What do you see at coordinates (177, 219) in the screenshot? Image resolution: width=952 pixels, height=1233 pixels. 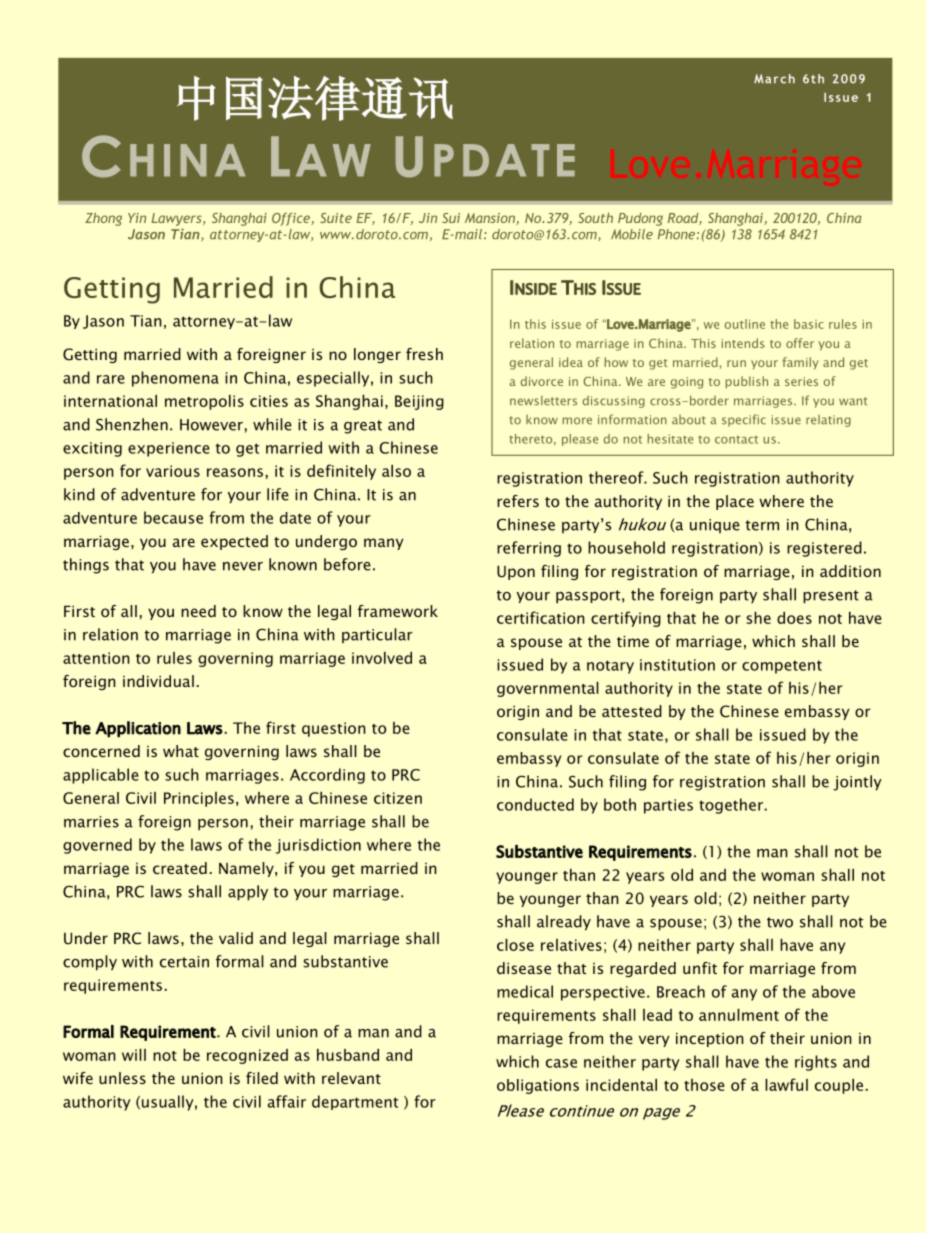 I see `Lawyers` at bounding box center [177, 219].
